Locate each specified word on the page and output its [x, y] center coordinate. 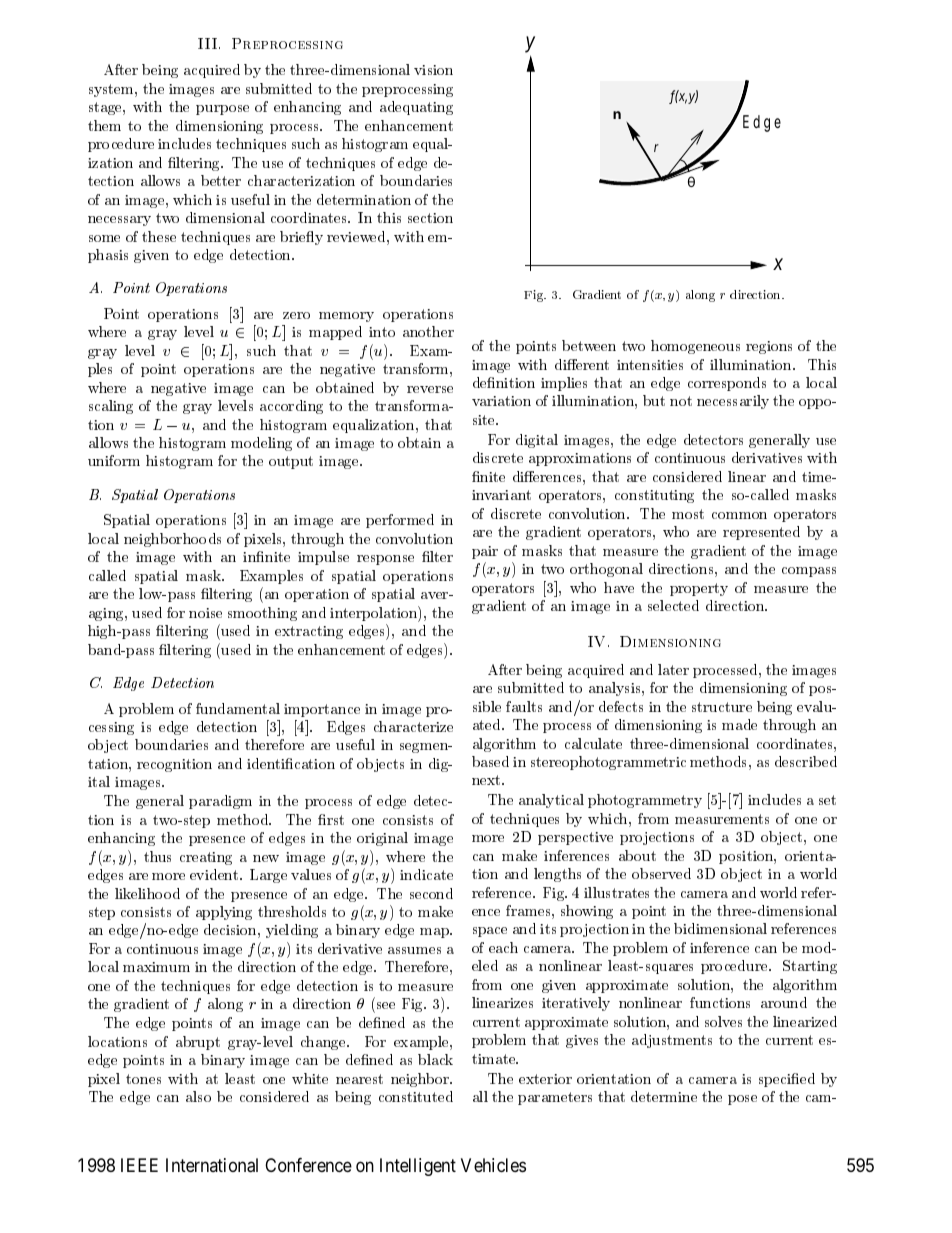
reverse [430, 389]
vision [433, 70]
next [487, 780]
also [198, 1096]
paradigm [220, 802]
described [806, 761]
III [207, 43]
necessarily [733, 402]
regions [769, 347]
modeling [261, 444]
